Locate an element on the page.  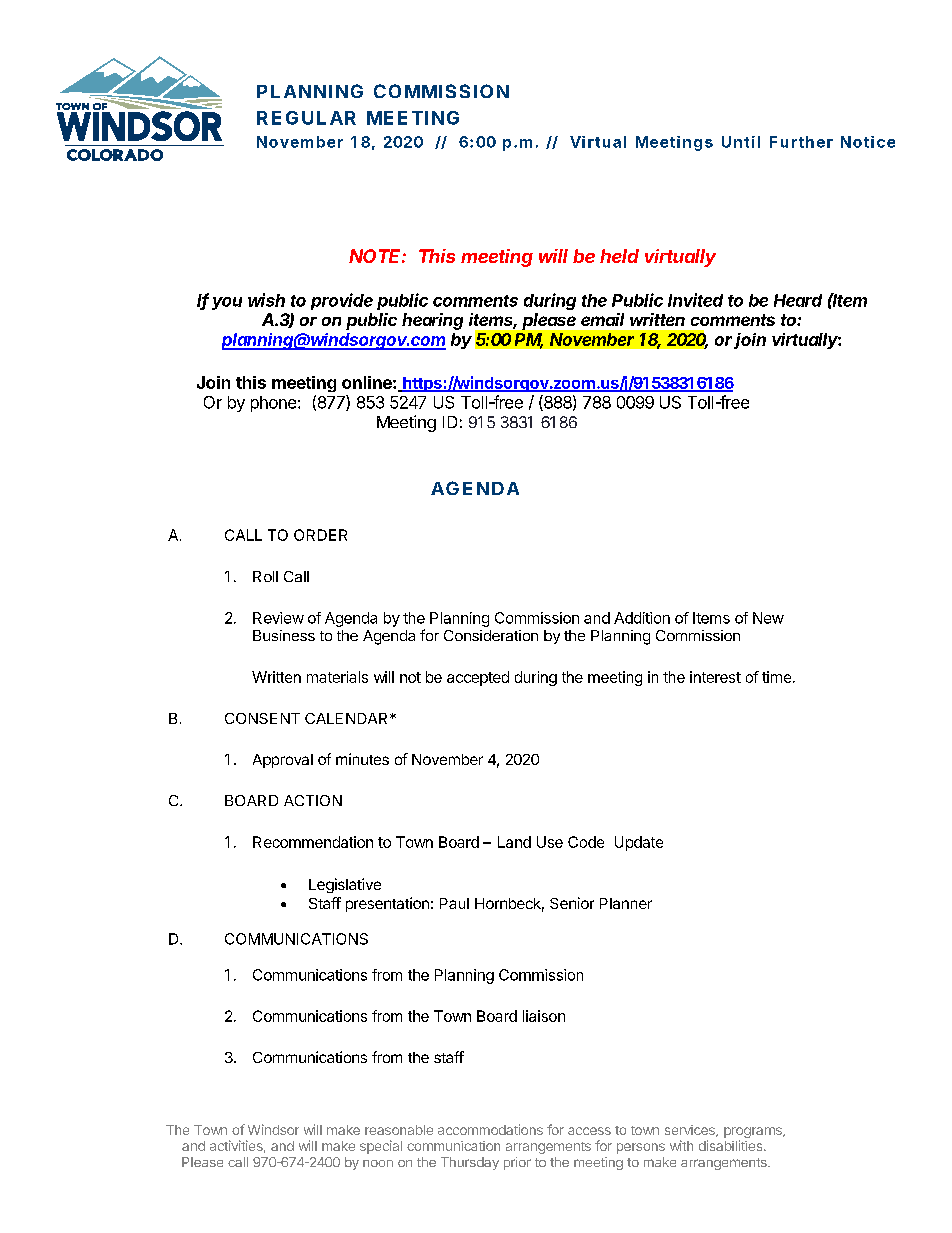
REGULAR is located at coordinates (306, 118).
